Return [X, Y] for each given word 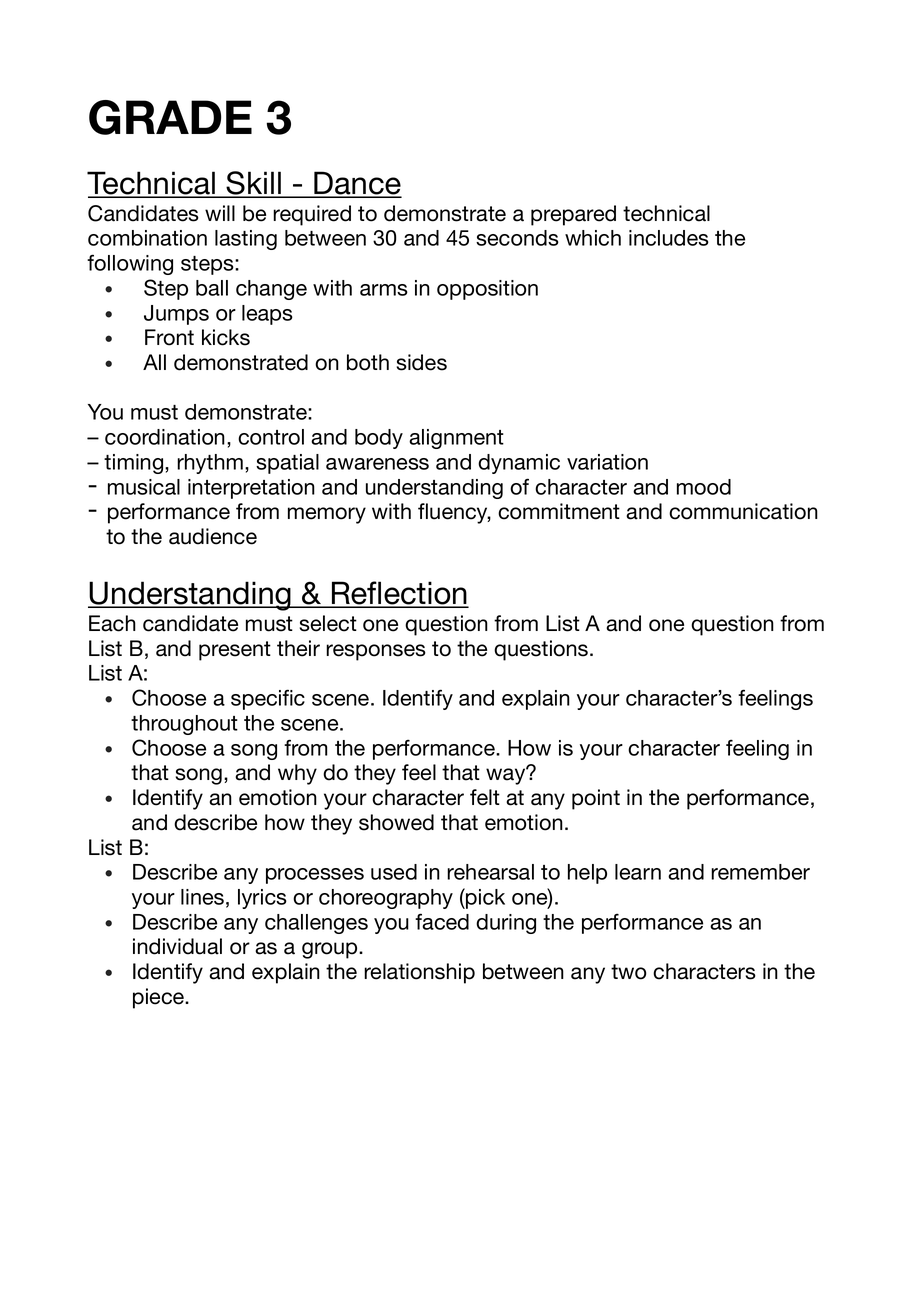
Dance [357, 184]
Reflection [399, 594]
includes [669, 238]
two [629, 972]
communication [743, 511]
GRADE [170, 117]
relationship [419, 973]
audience [213, 536]
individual [177, 946]
